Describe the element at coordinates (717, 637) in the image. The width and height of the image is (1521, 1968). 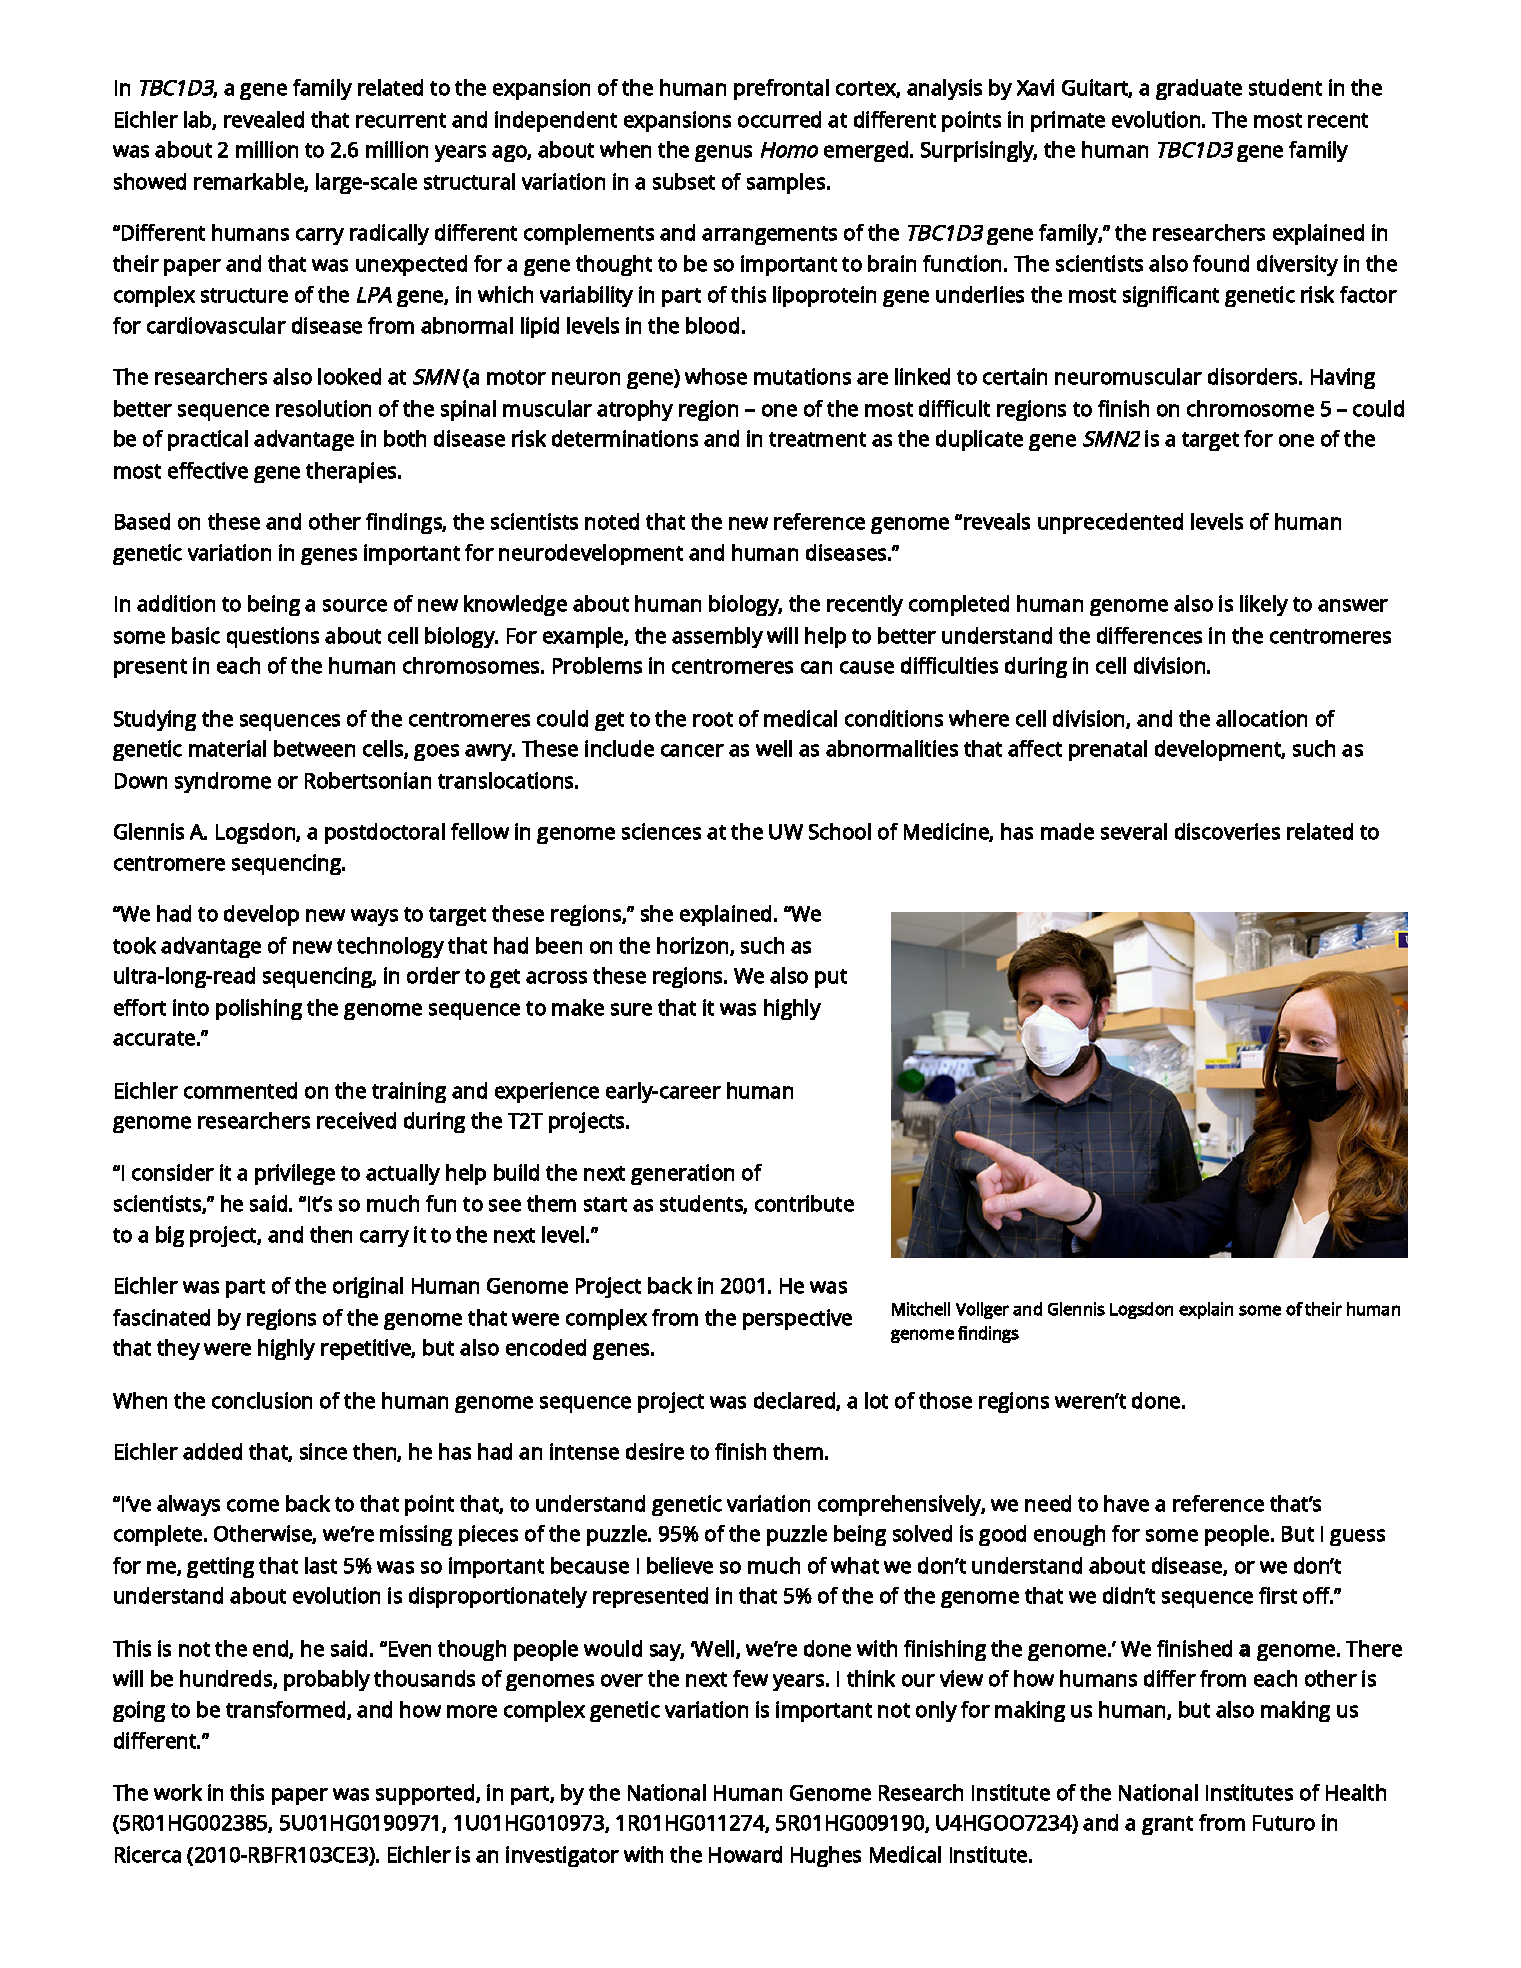
I see `assembly` at that location.
